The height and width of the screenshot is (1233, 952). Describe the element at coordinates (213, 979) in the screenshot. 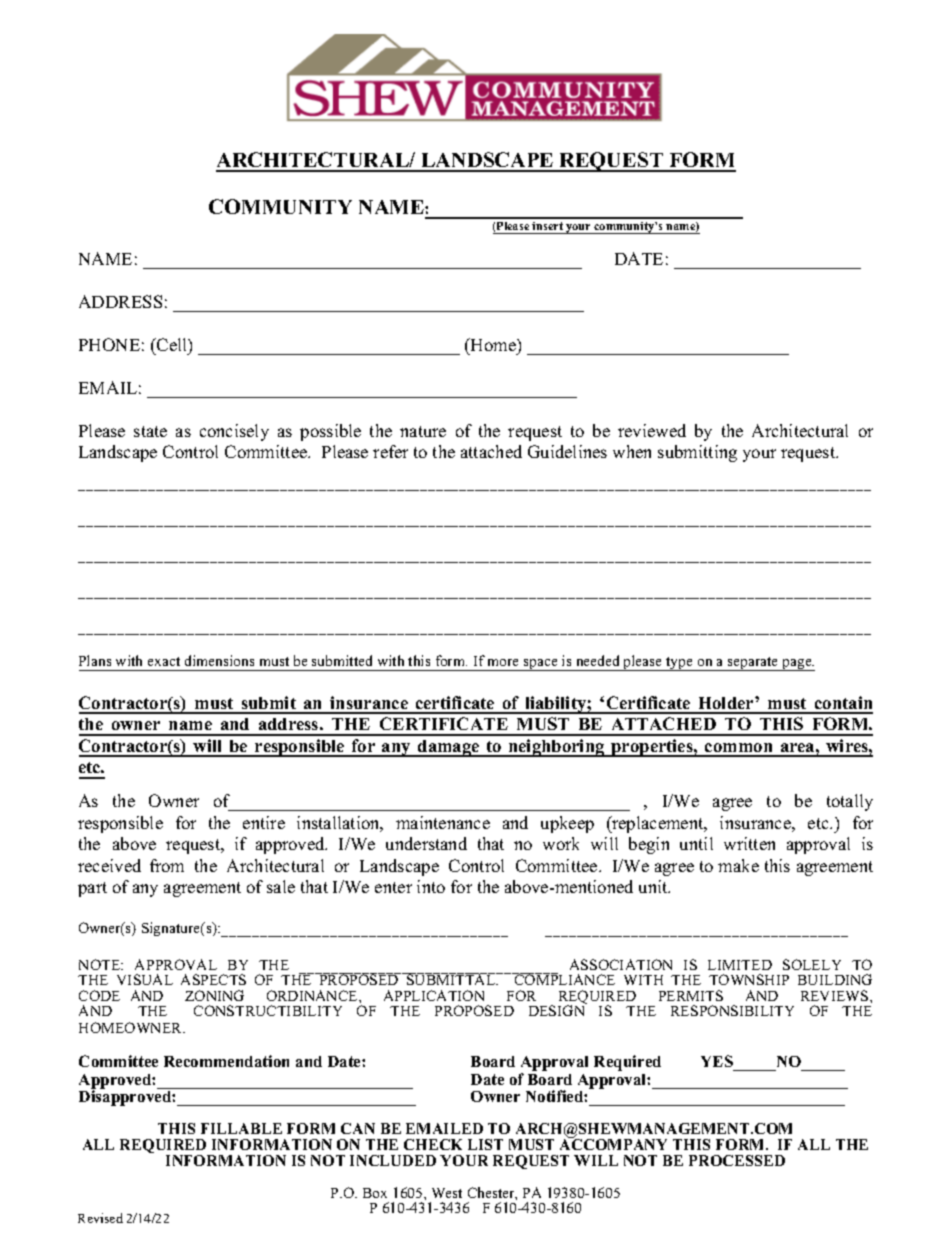

I see `ASPECTS` at that location.
